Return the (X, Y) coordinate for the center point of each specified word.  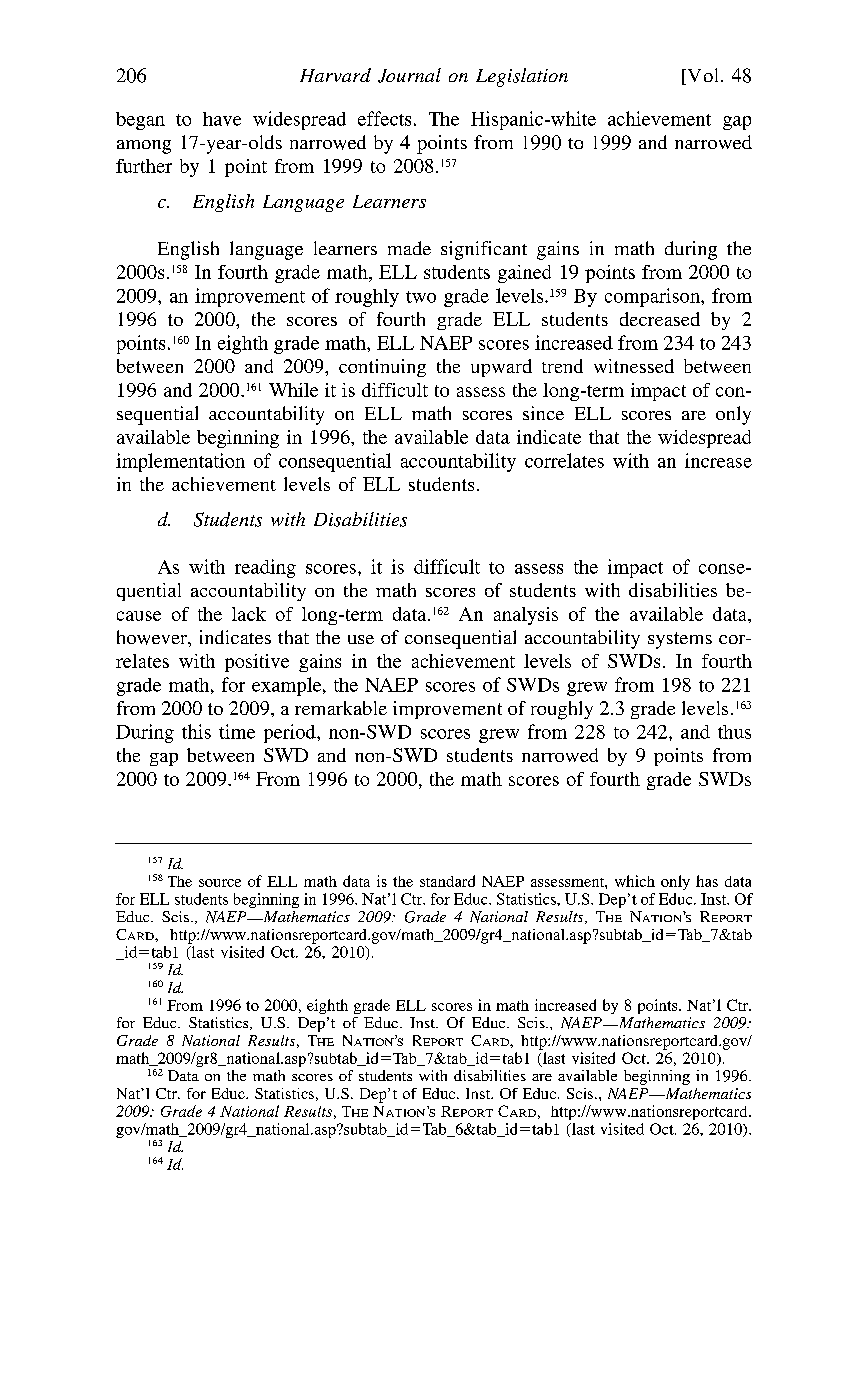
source (220, 883)
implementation (180, 462)
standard (447, 881)
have (222, 119)
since (543, 413)
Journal (409, 75)
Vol (701, 76)
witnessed (634, 366)
